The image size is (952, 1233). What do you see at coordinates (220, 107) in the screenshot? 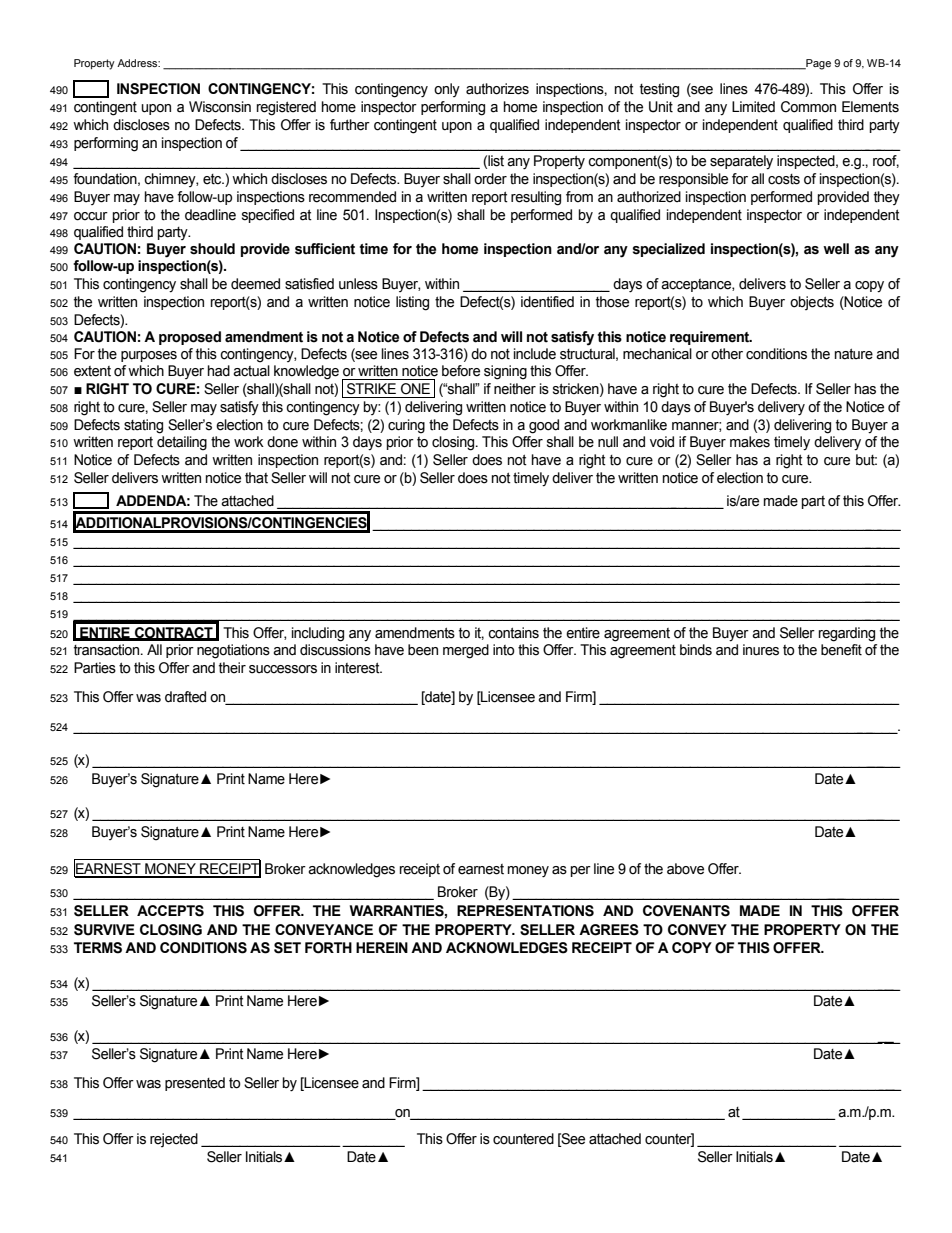
I see `Wisconsin` at bounding box center [220, 107].
